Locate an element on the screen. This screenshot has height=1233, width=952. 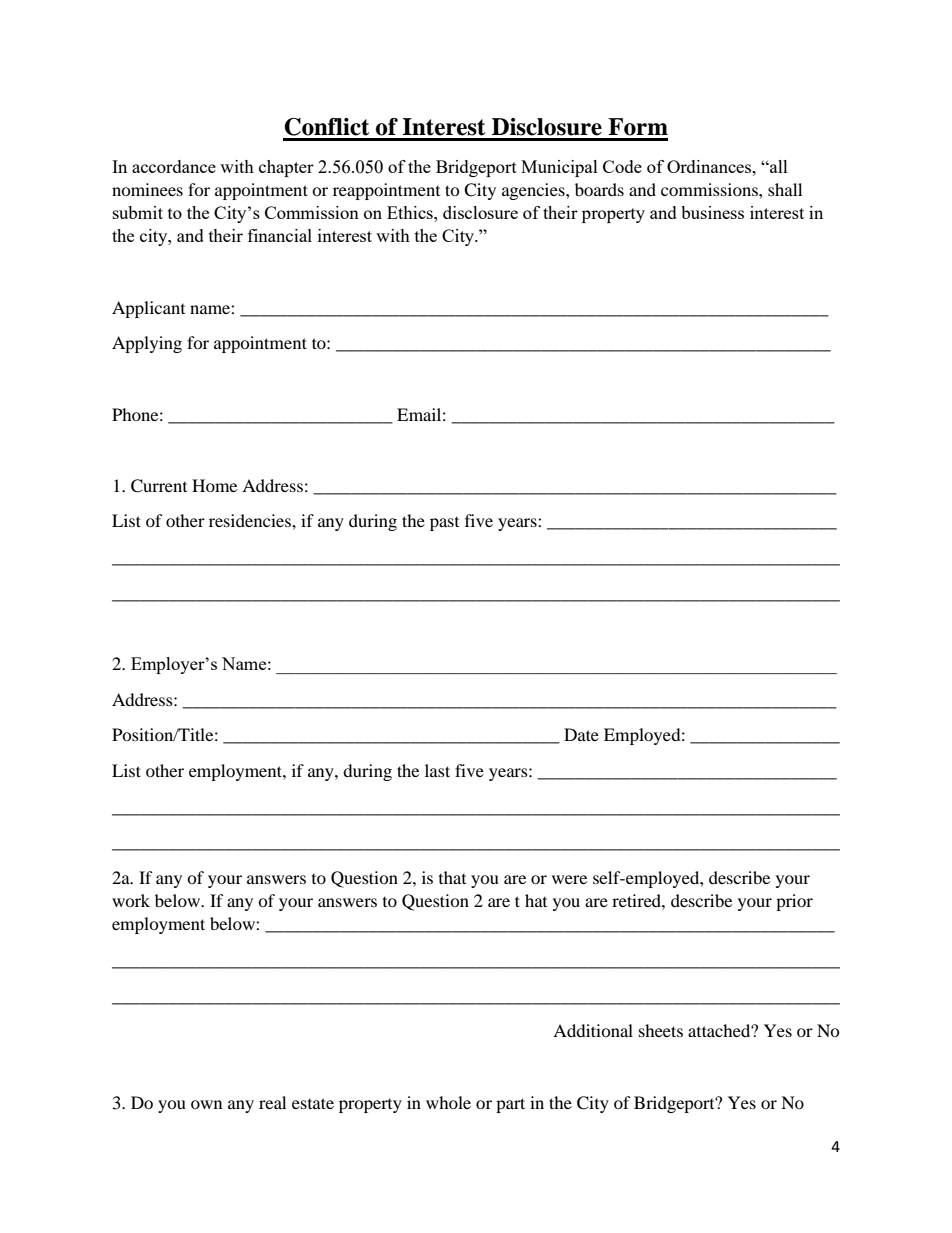
that is located at coordinates (452, 877).
